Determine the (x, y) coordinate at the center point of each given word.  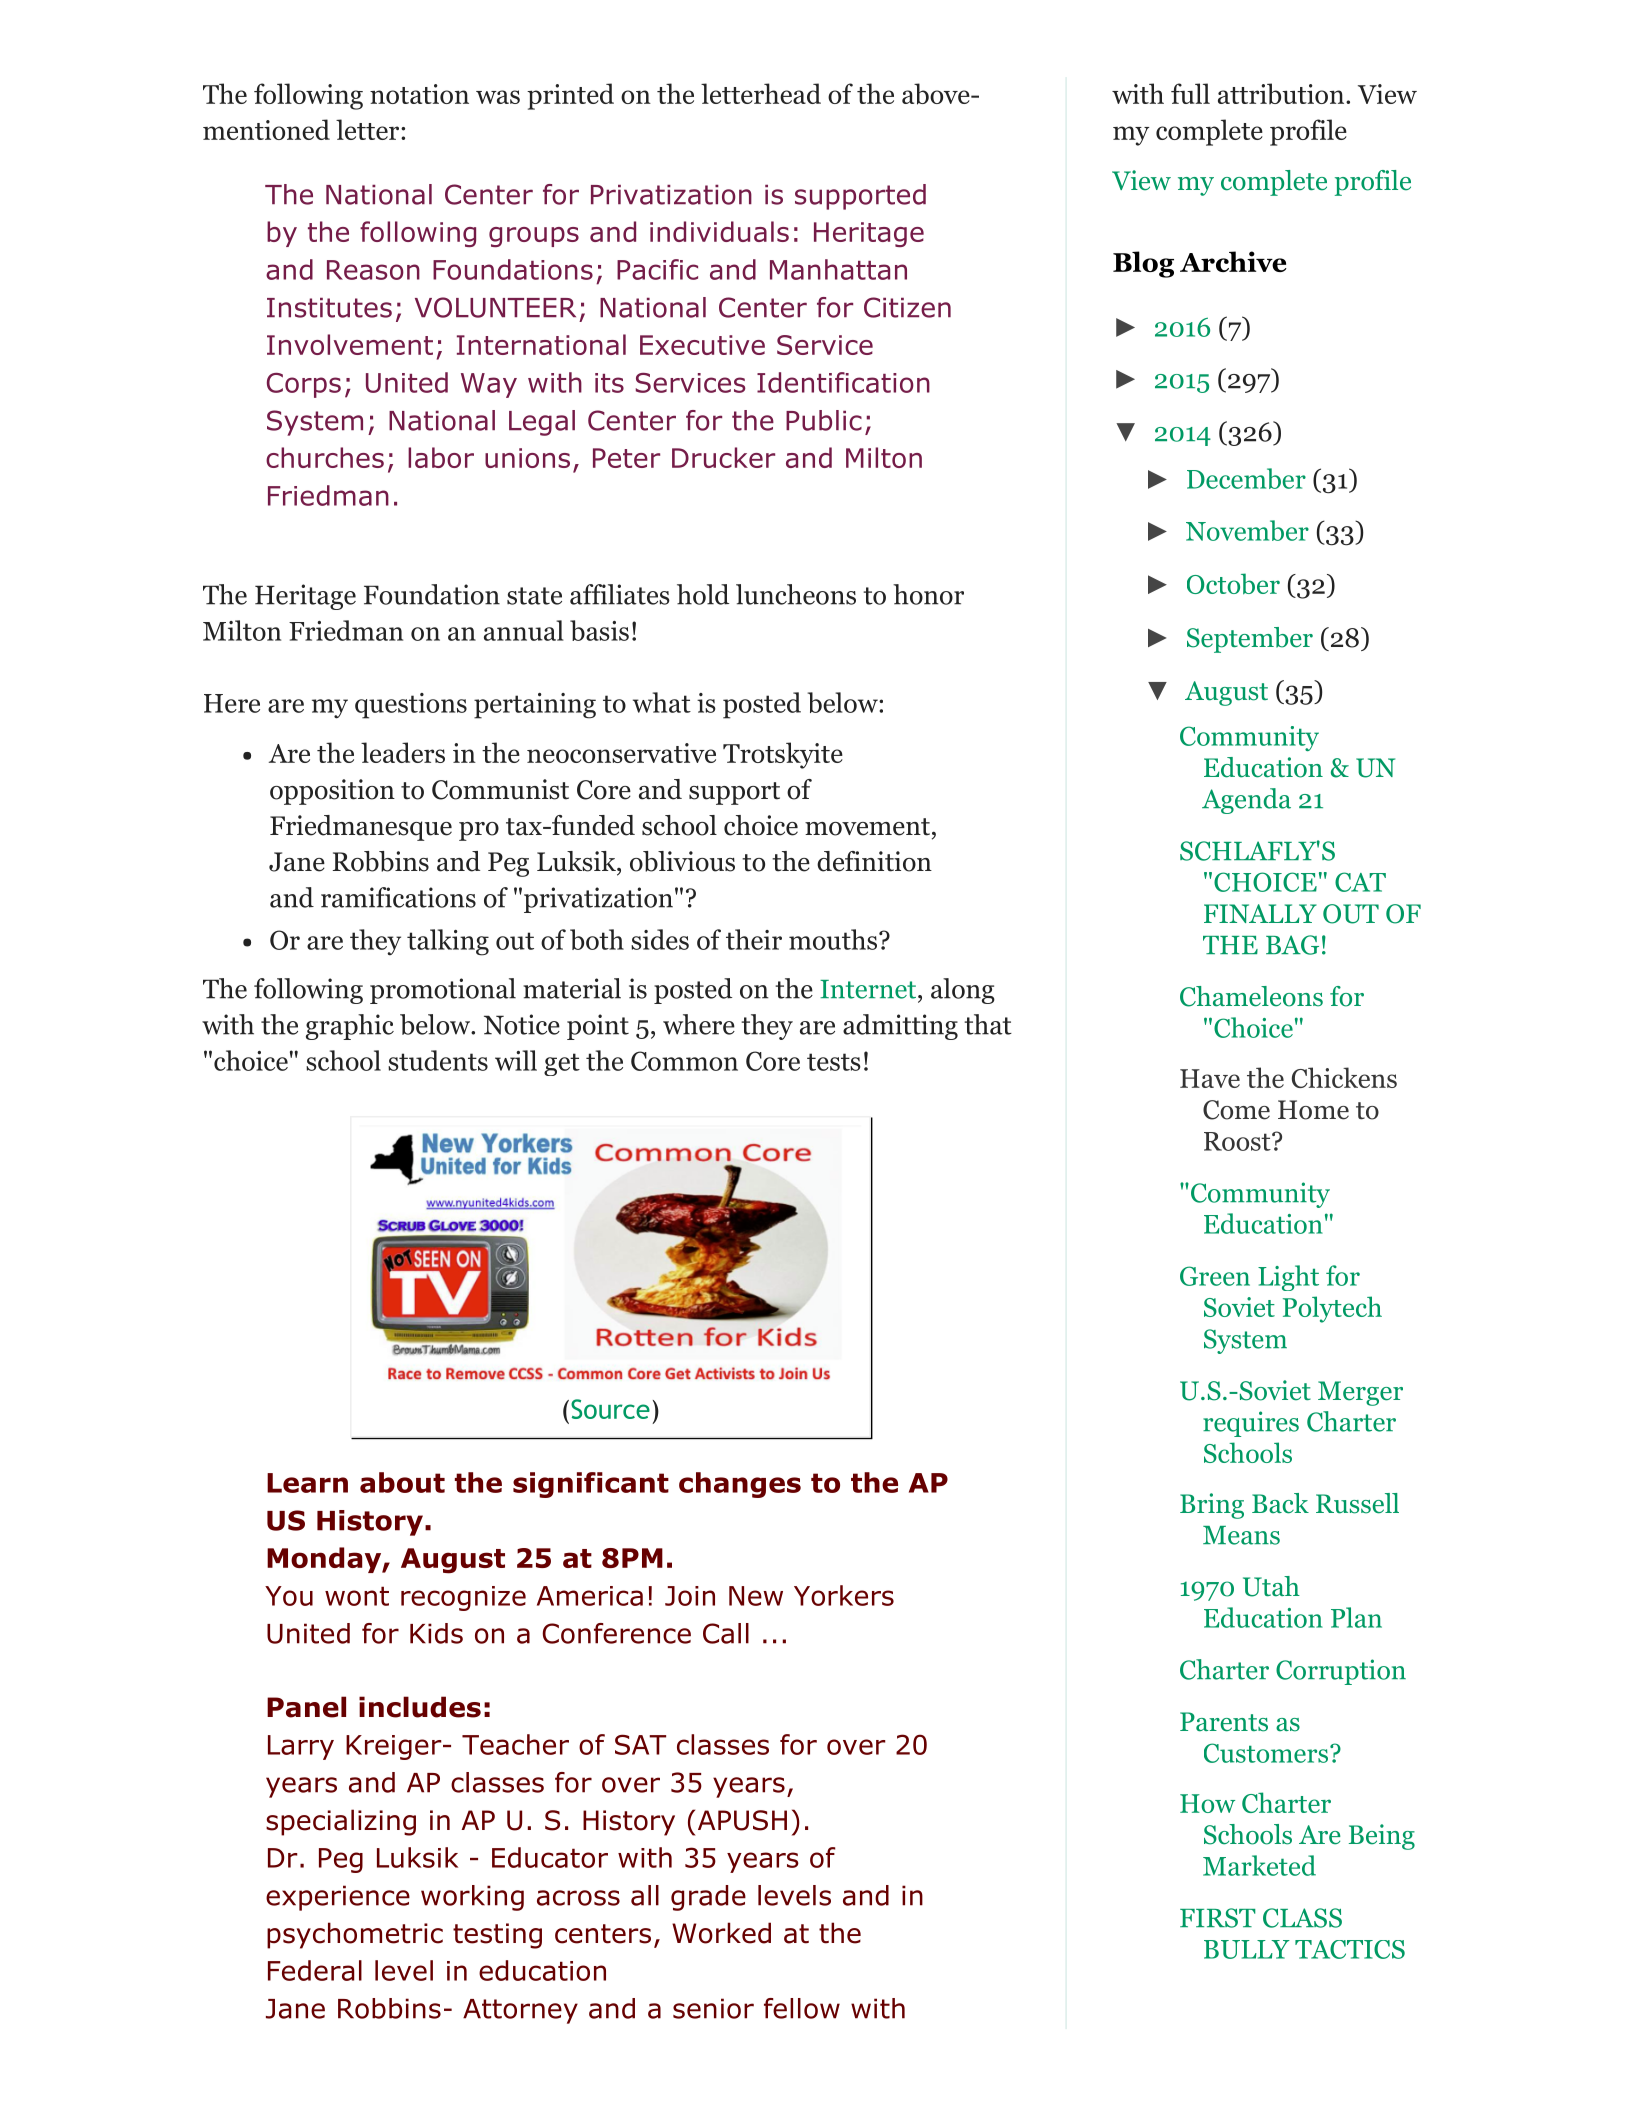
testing (497, 1936)
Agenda (1246, 801)
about (402, 1482)
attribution (1281, 93)
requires (1251, 1424)
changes (740, 1485)
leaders (403, 752)
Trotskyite (783, 755)
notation (419, 94)
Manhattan (838, 269)
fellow (802, 2008)
